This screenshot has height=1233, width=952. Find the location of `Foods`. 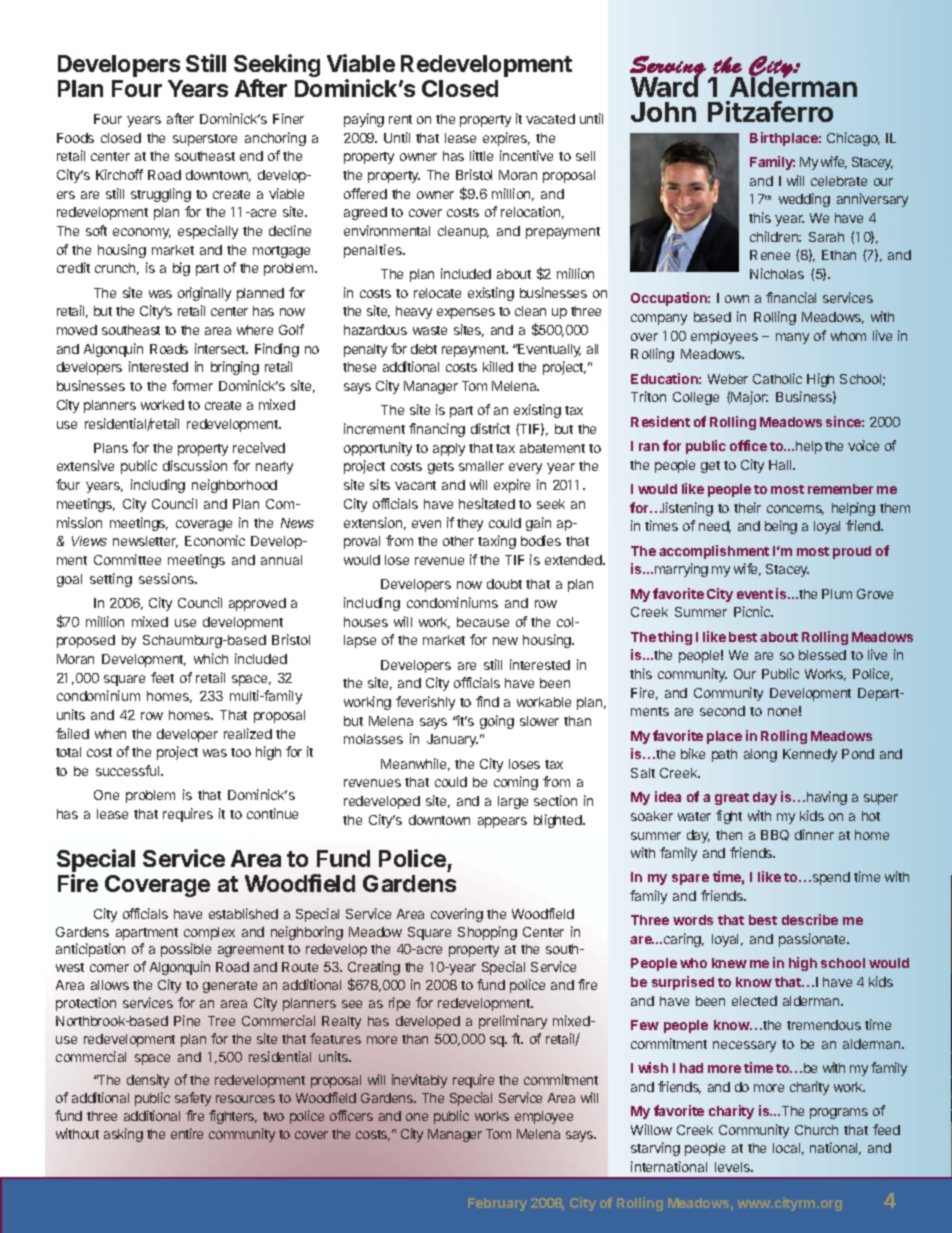

Foods is located at coordinates (75, 138).
